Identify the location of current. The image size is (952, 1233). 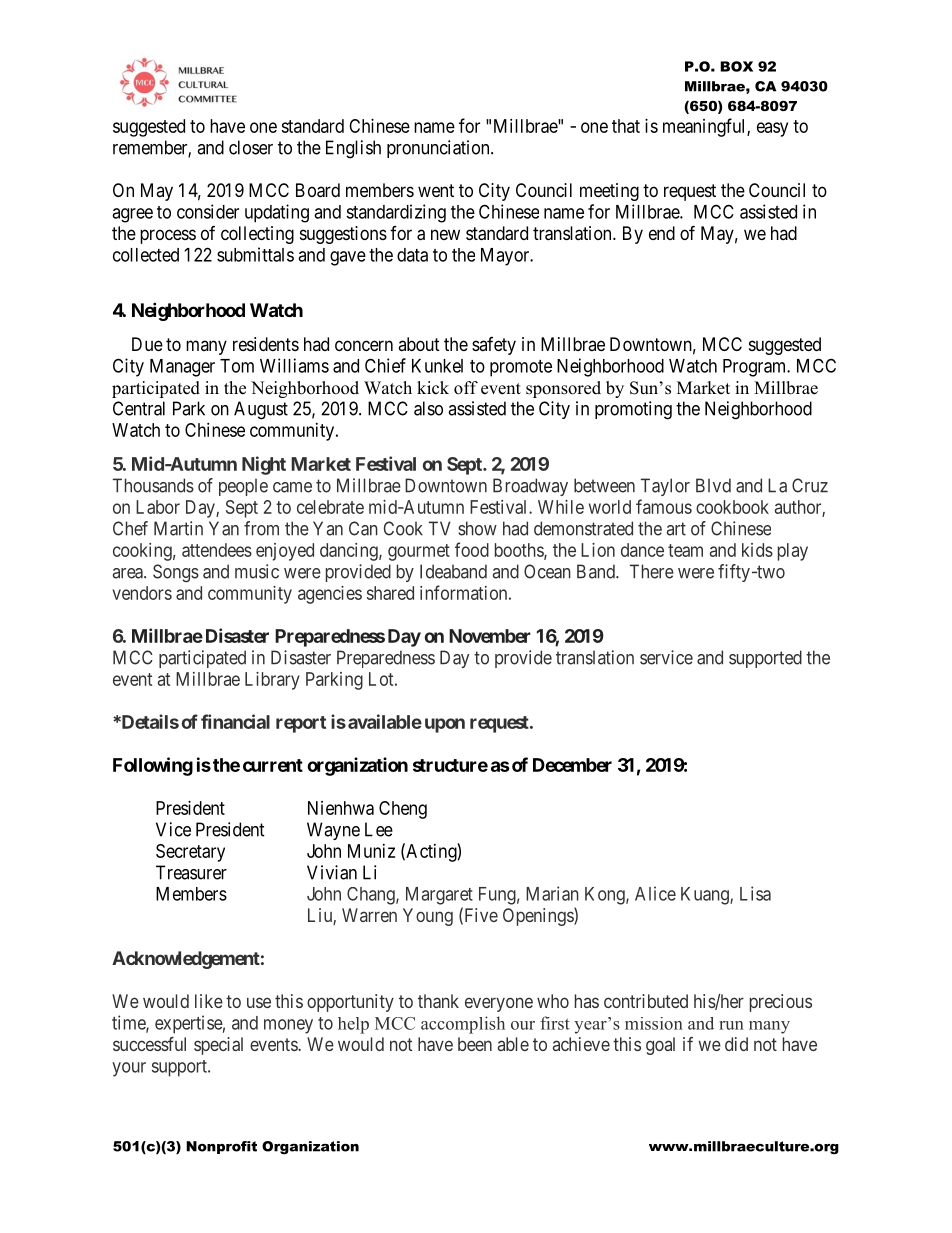
(273, 765).
